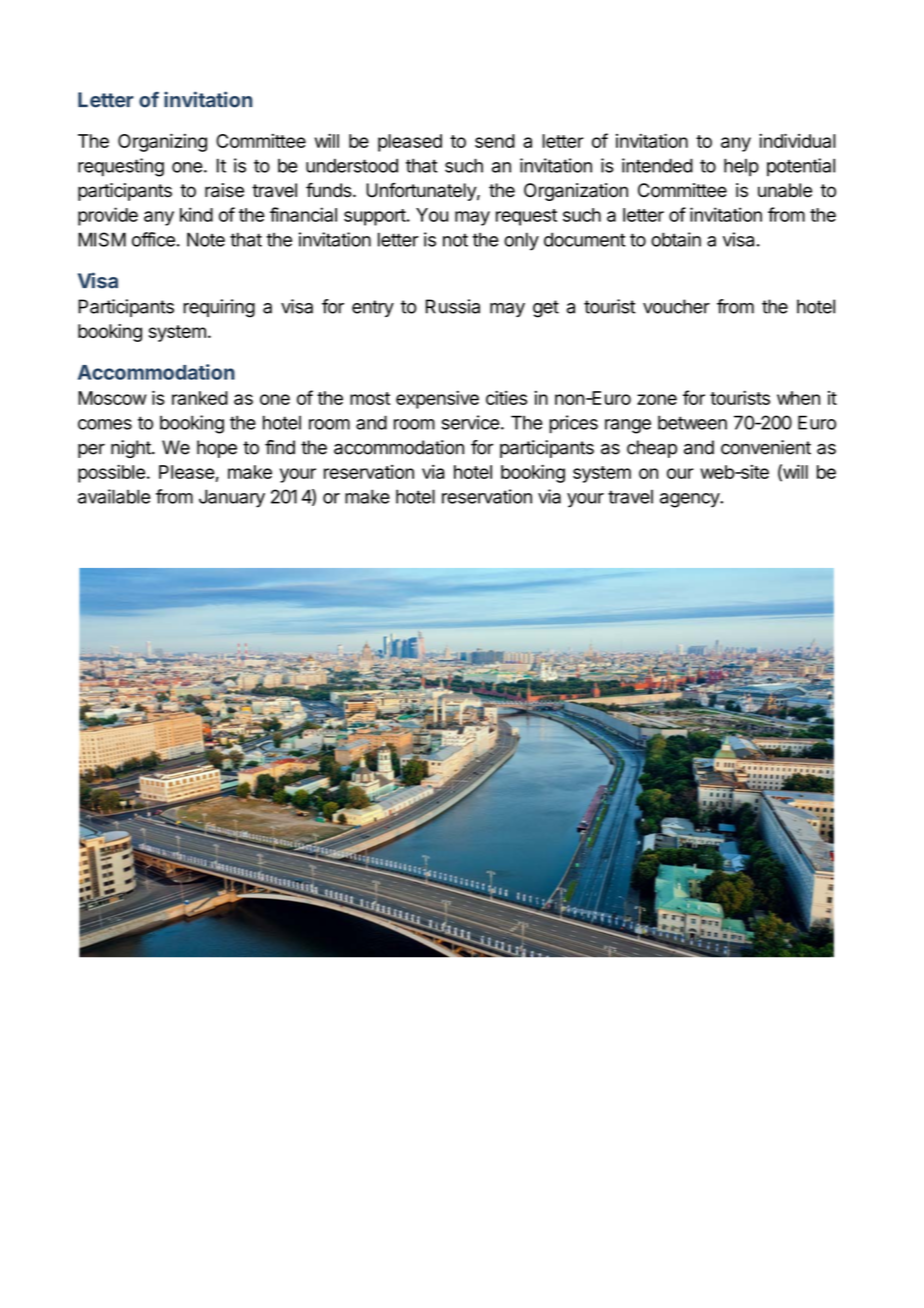 The image size is (924, 1308). I want to click on send, so click(495, 141).
